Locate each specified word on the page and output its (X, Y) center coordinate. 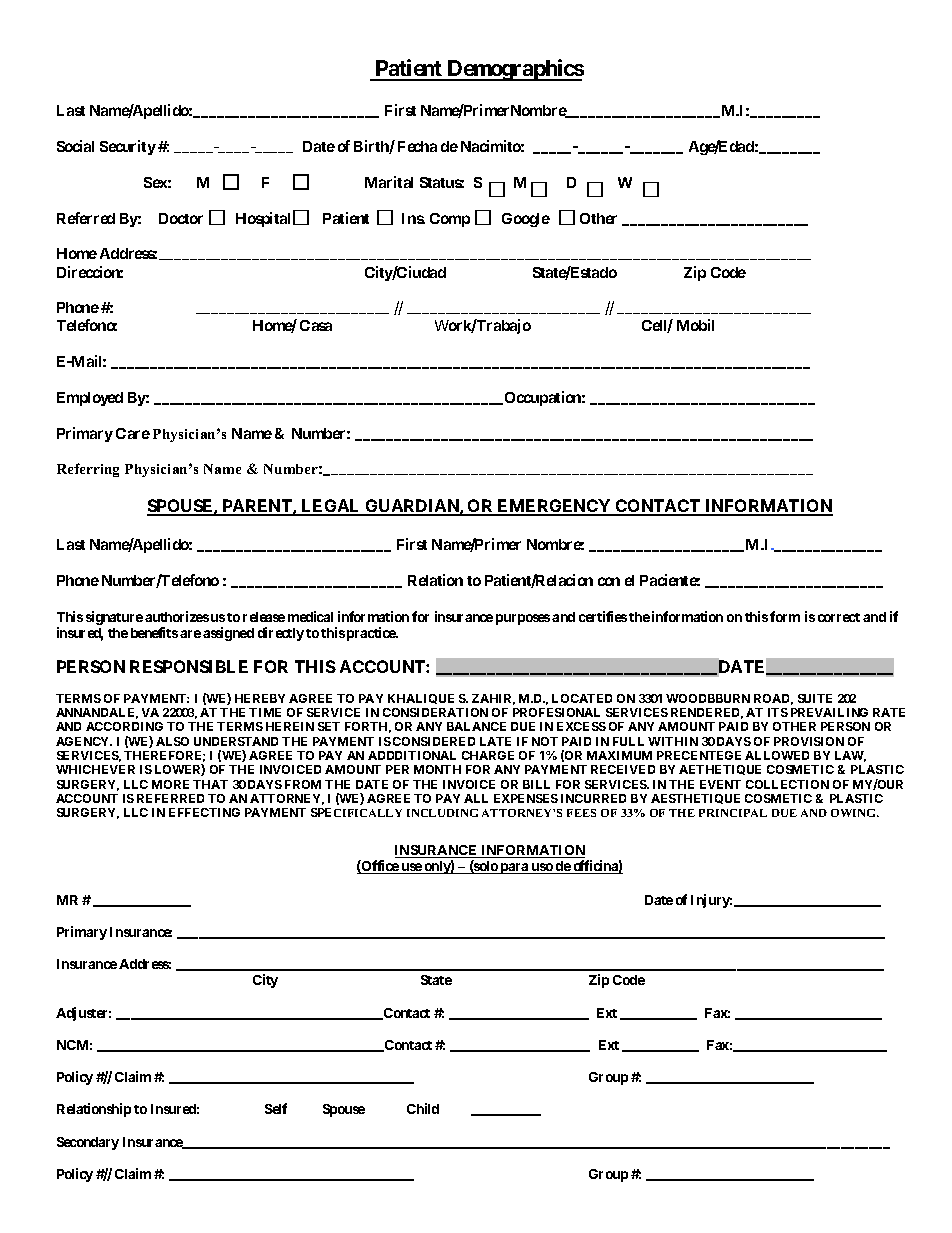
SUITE (815, 698)
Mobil (695, 325)
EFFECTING (204, 812)
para (514, 868)
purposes (523, 619)
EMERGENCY (554, 507)
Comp (450, 220)
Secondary (88, 1143)
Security (128, 147)
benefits (154, 632)
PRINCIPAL (733, 813)
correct (839, 617)
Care (133, 433)
